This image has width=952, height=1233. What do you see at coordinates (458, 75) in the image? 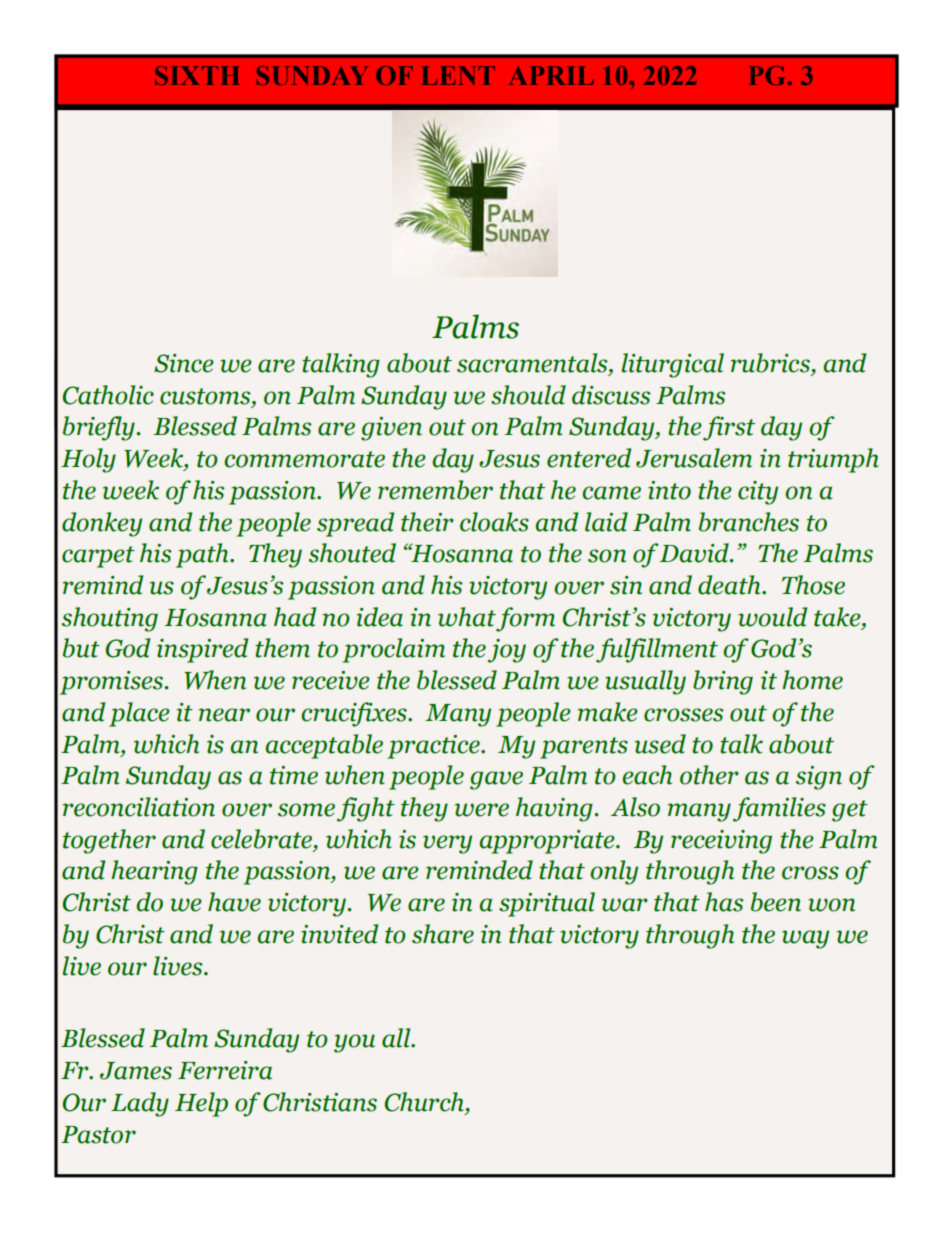
I see `LENT` at bounding box center [458, 75].
